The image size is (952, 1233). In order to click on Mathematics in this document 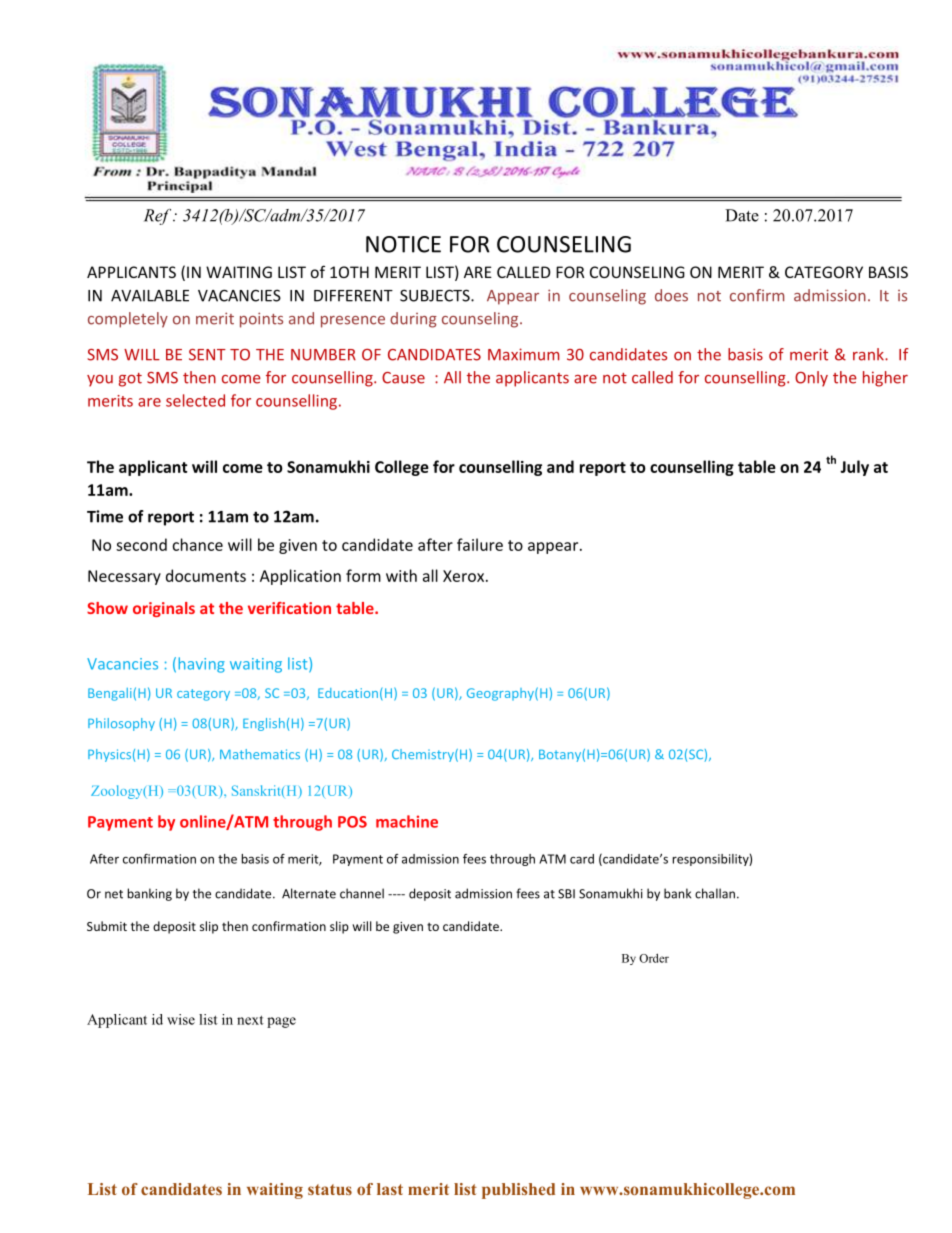, I will do `click(260, 754)`.
